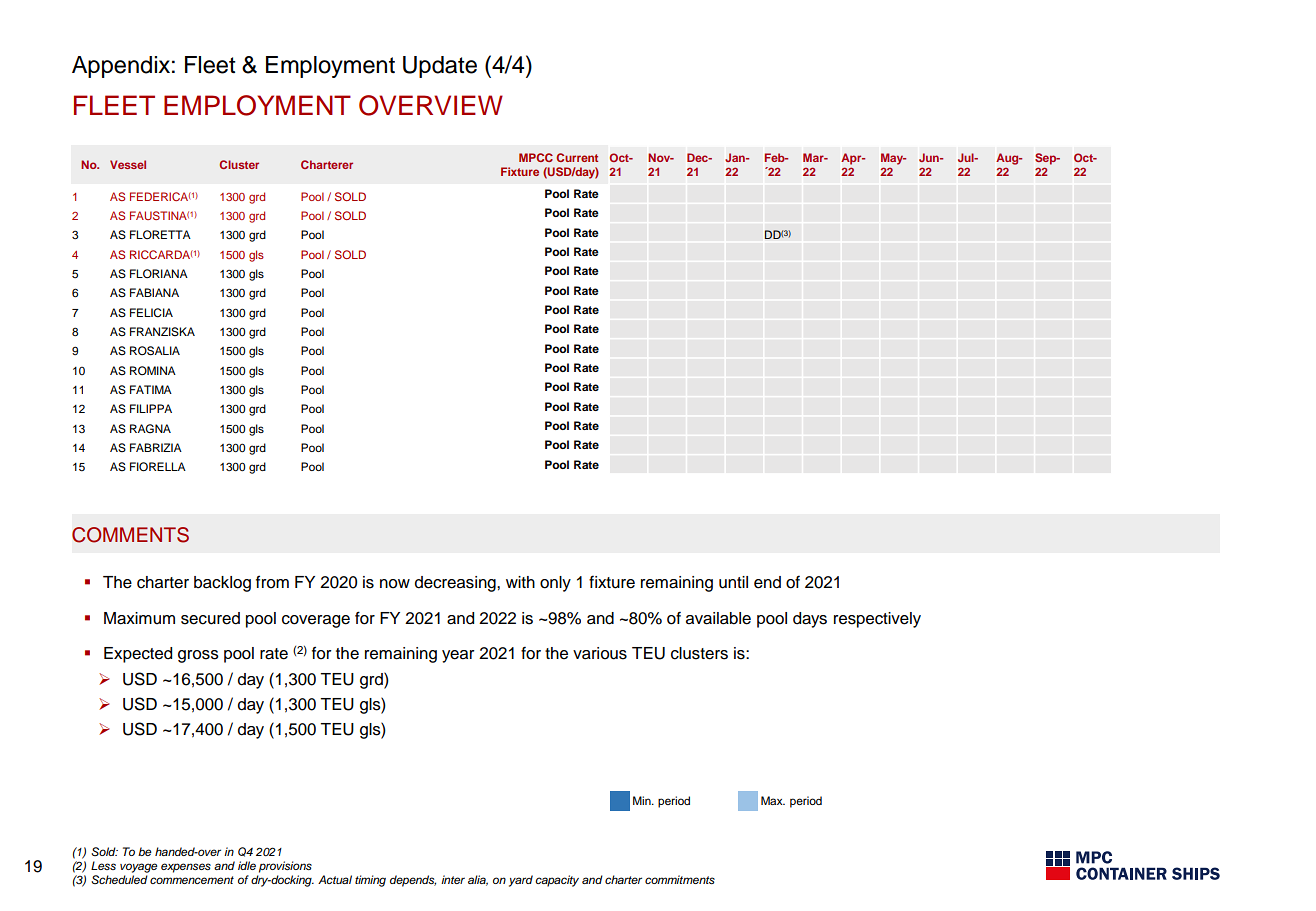 Image resolution: width=1316 pixels, height=911 pixels. Describe the element at coordinates (128, 164) in the document. I see `Vessel` at that location.
